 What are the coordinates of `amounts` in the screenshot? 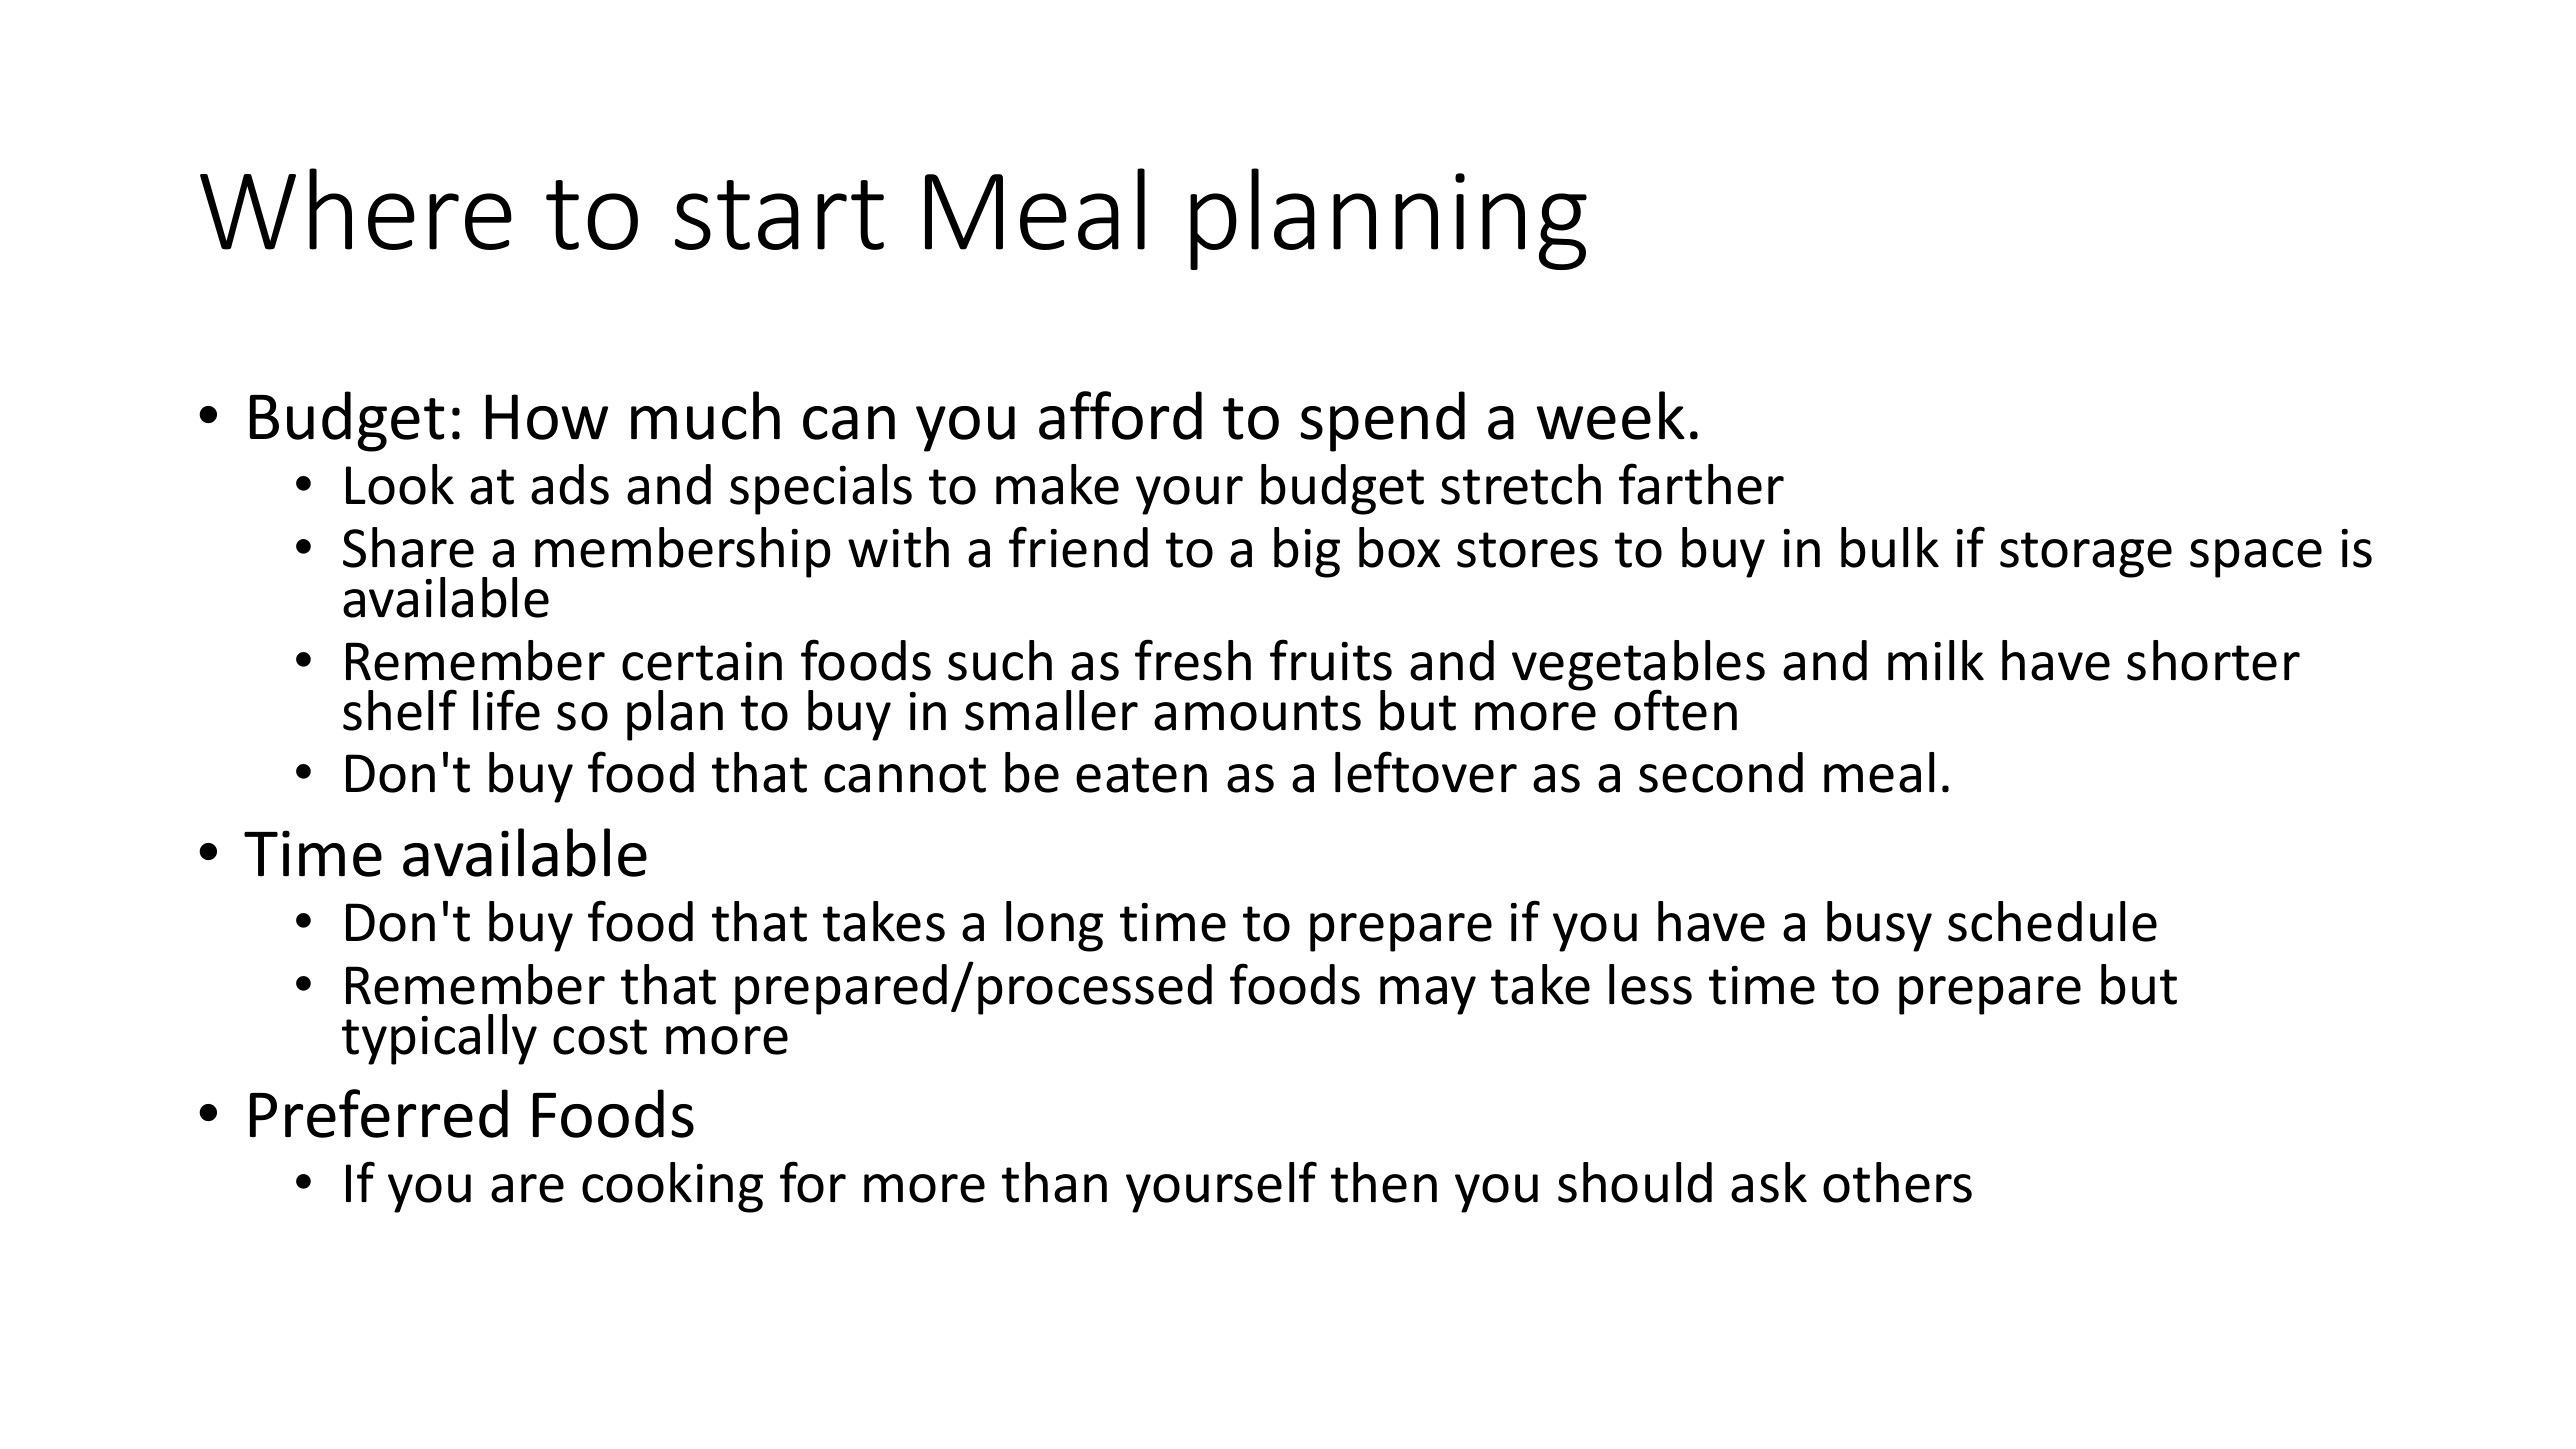 It's located at (1257, 713).
